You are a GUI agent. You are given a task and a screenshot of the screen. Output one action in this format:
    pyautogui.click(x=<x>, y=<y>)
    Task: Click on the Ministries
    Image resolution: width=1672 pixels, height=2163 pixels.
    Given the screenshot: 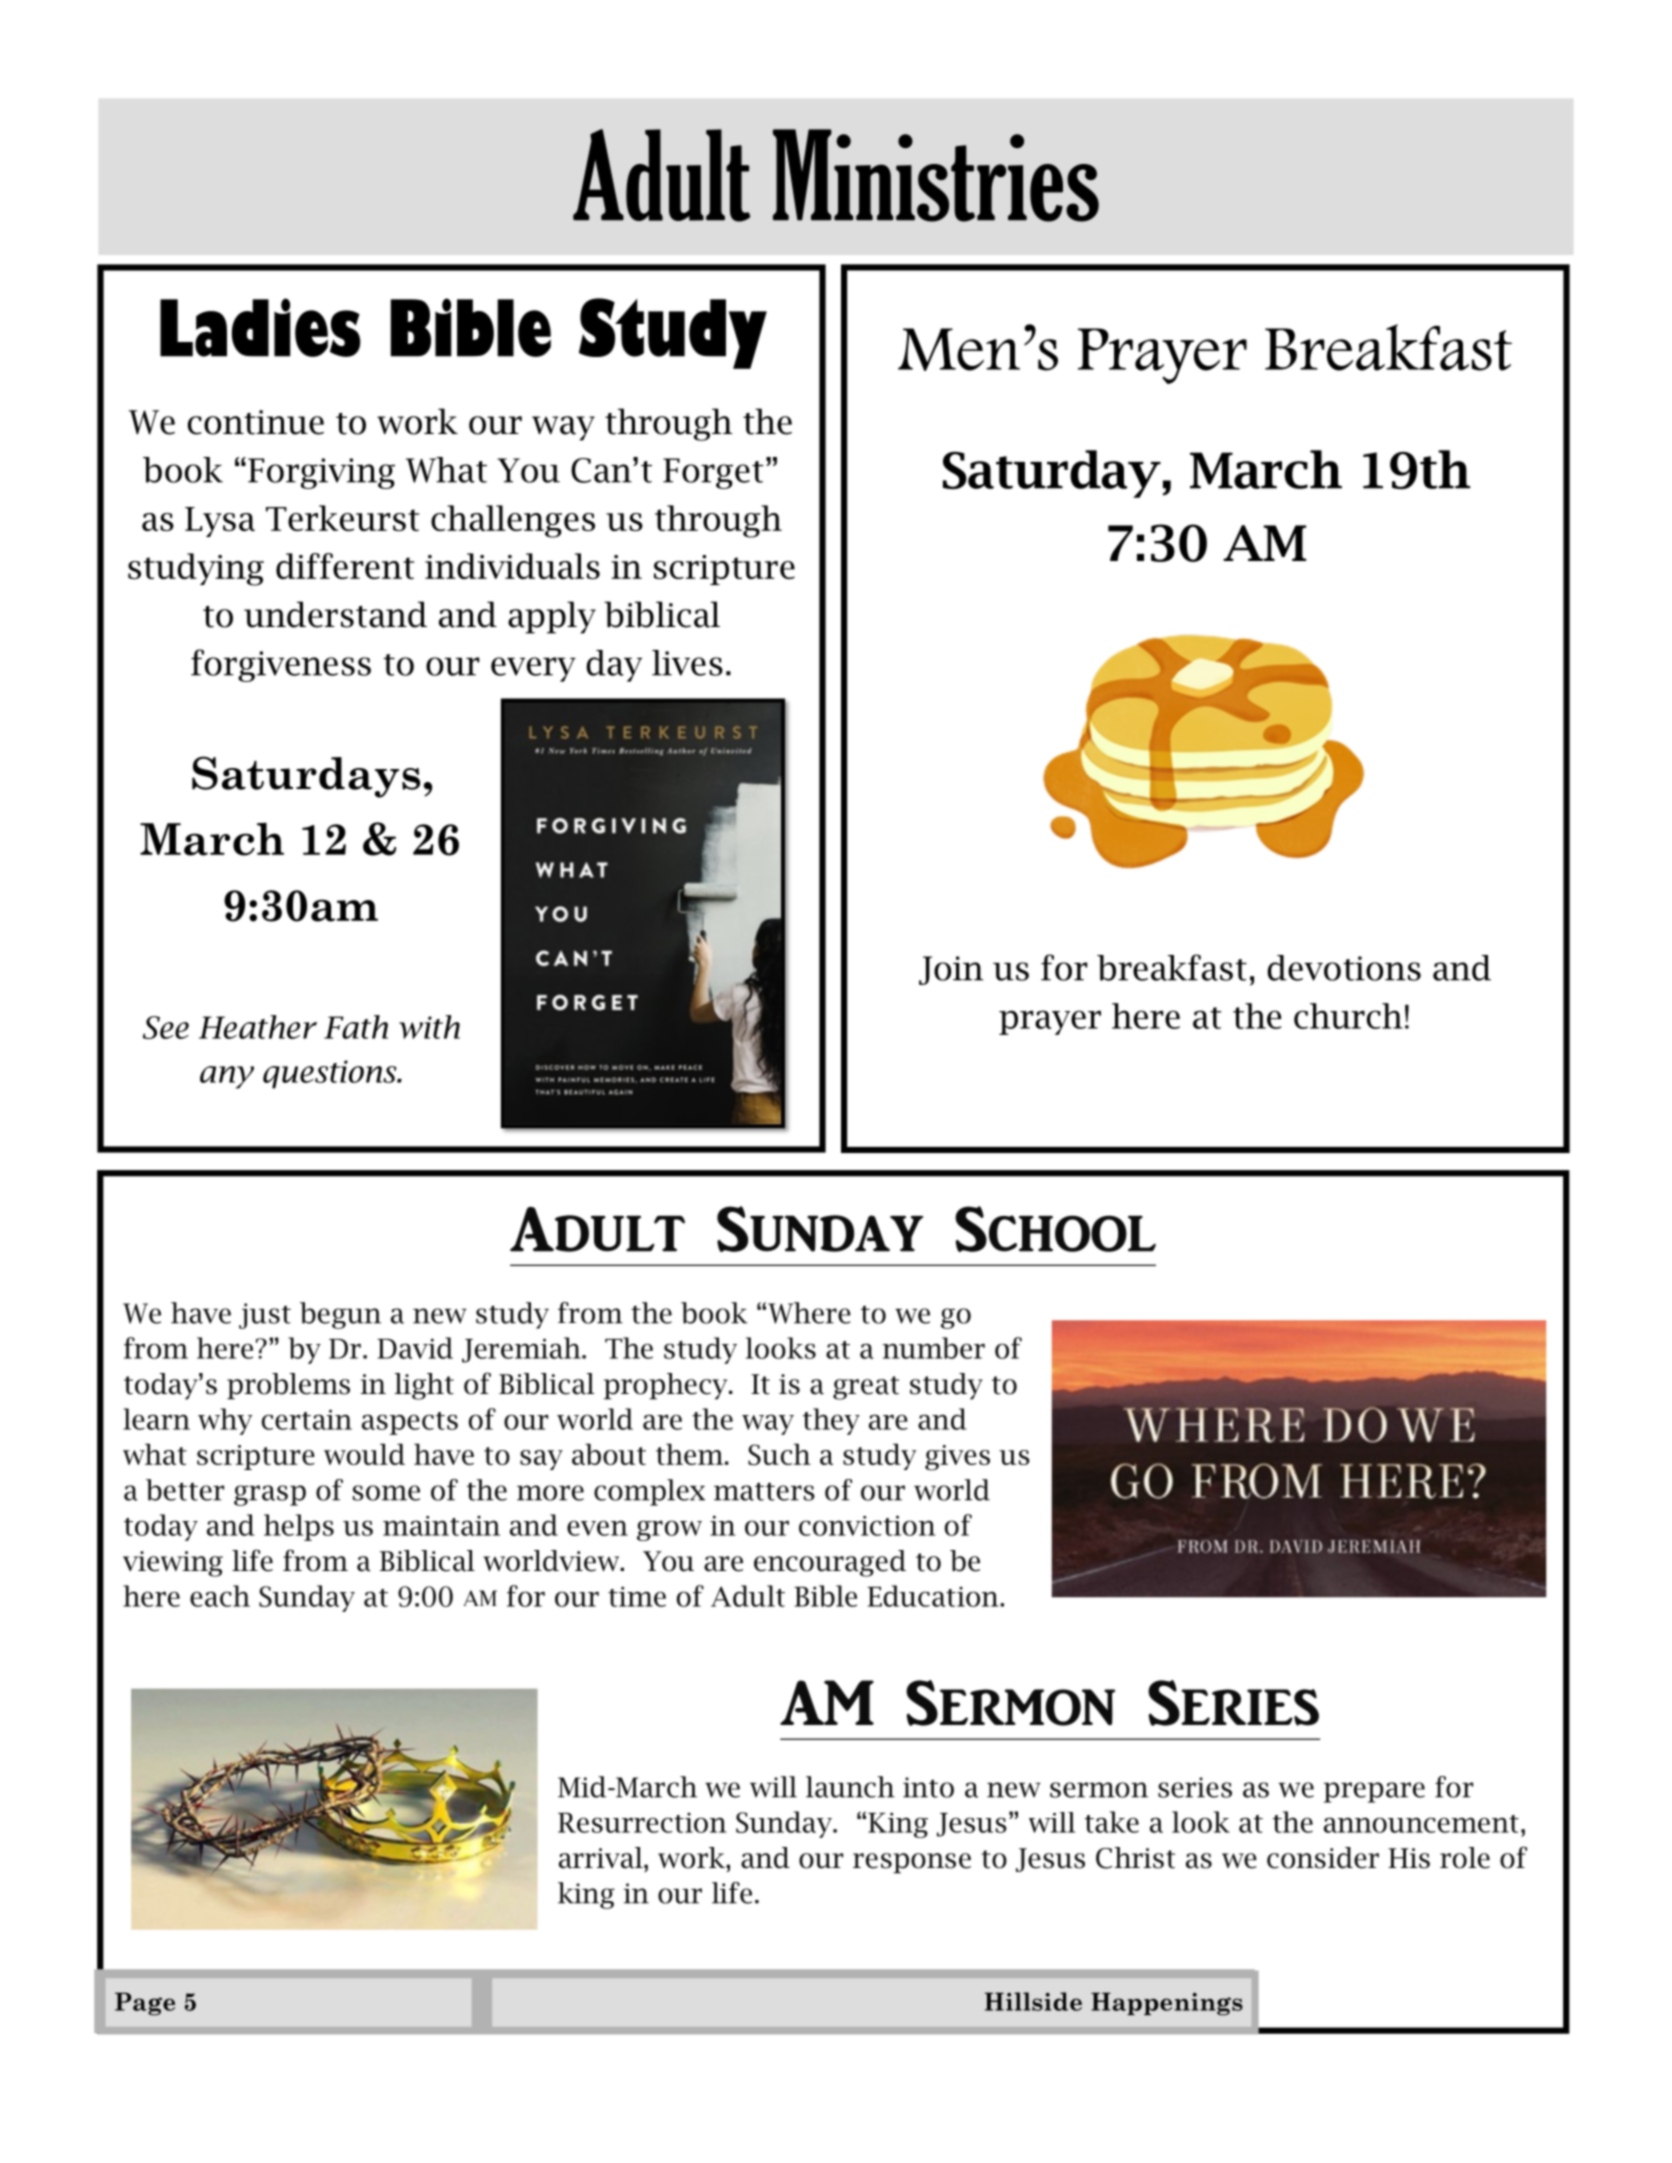 What is the action you would take?
    pyautogui.click(x=936, y=175)
